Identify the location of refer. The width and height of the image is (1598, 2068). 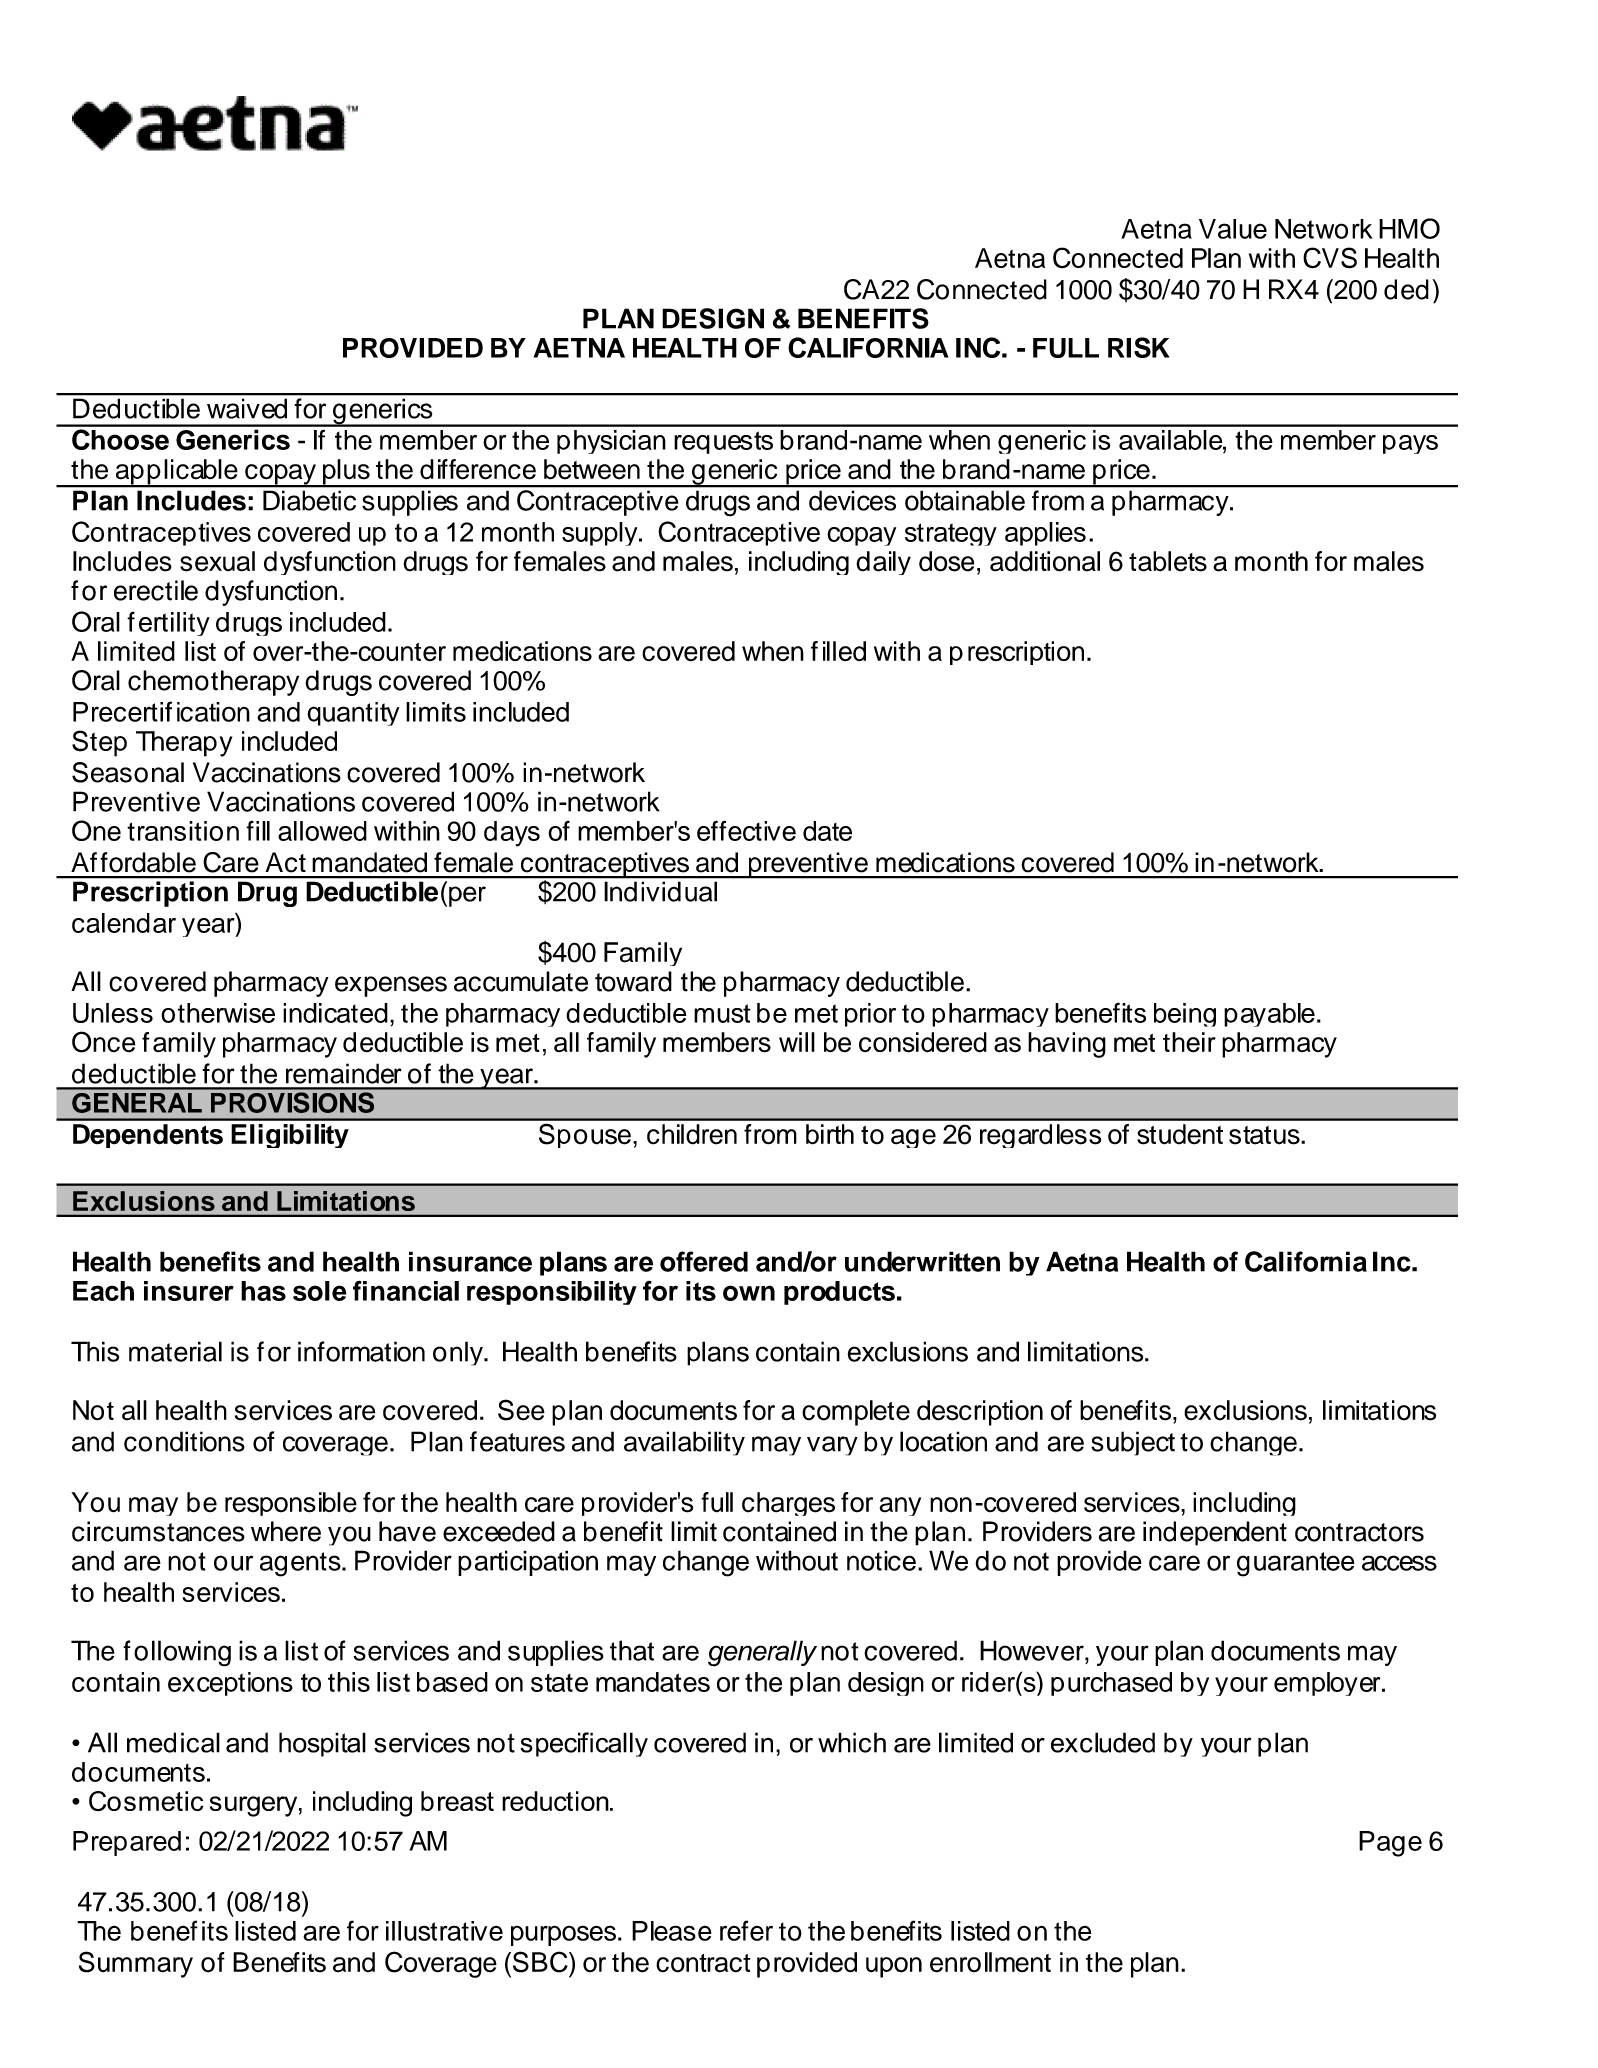
(746, 1930).
